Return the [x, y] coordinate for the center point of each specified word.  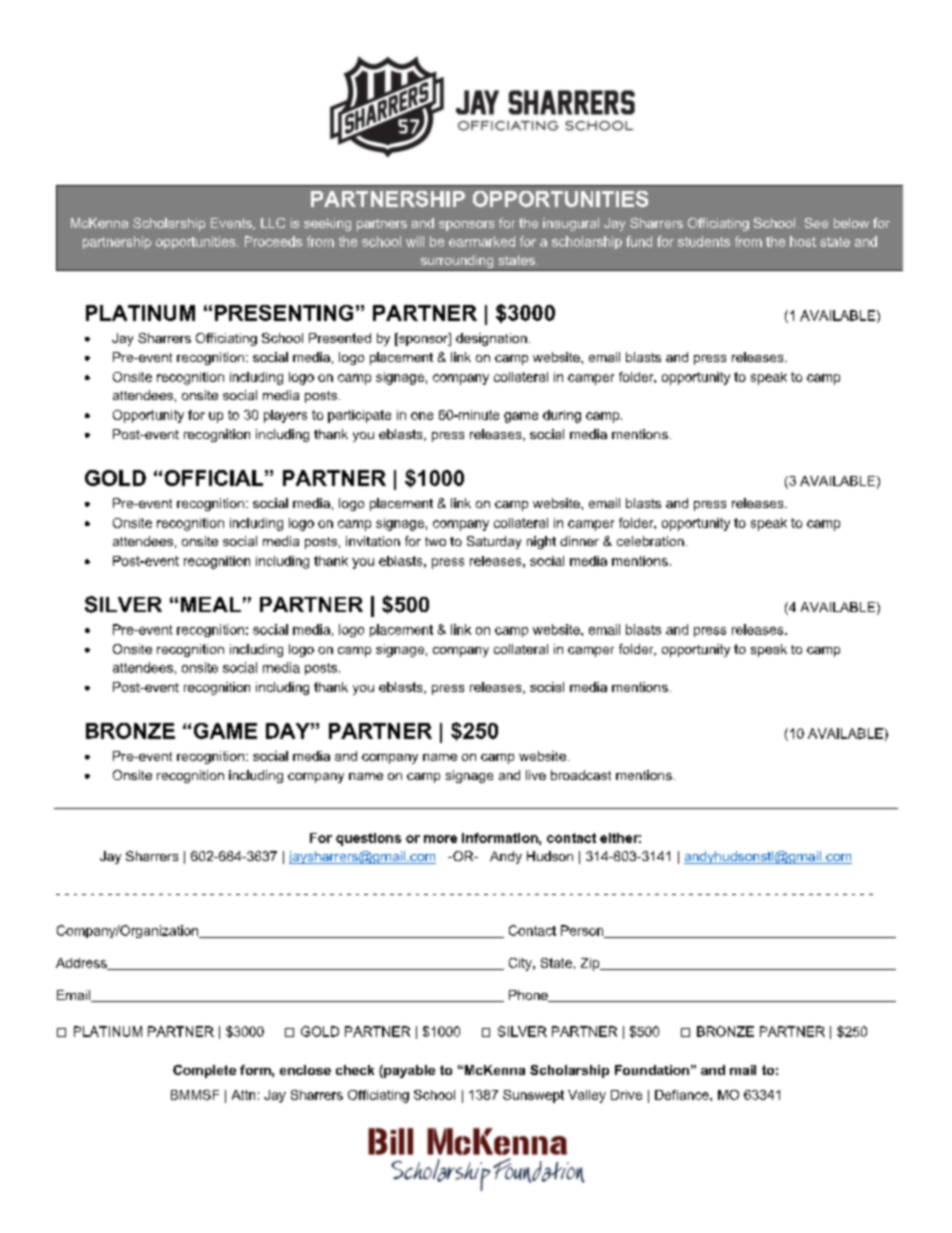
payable [408, 1071]
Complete [204, 1071]
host [803, 241]
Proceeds [273, 241]
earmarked [482, 241]
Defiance [683, 1095]
